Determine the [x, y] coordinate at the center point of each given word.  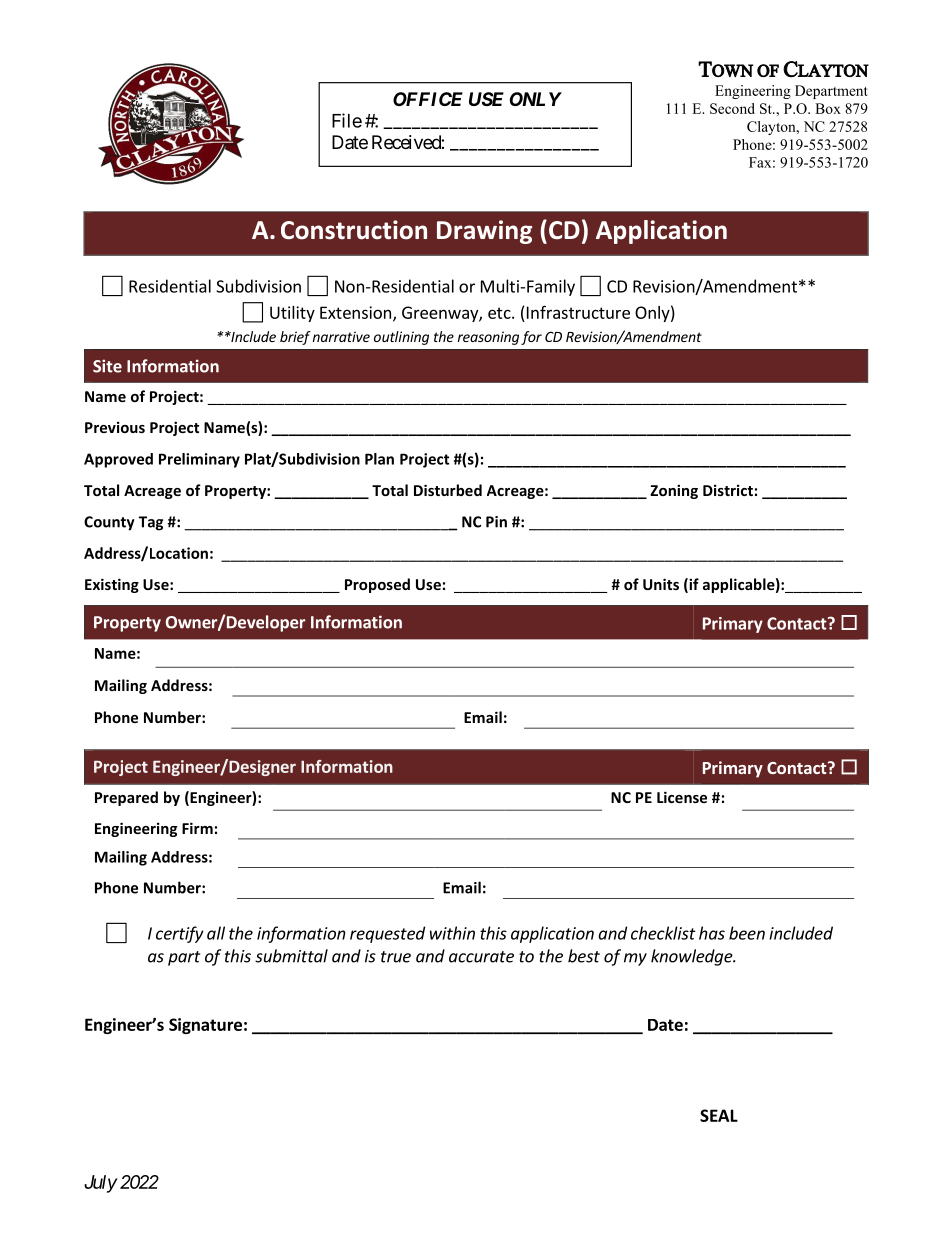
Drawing [484, 232]
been [747, 933]
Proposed [377, 585]
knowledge [693, 957]
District [728, 490]
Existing [112, 585]
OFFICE [428, 99]
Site [107, 366]
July [100, 1184]
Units [661, 584]
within [452, 933]
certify [180, 934]
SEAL [719, 1115]
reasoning [488, 338]
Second [732, 108]
